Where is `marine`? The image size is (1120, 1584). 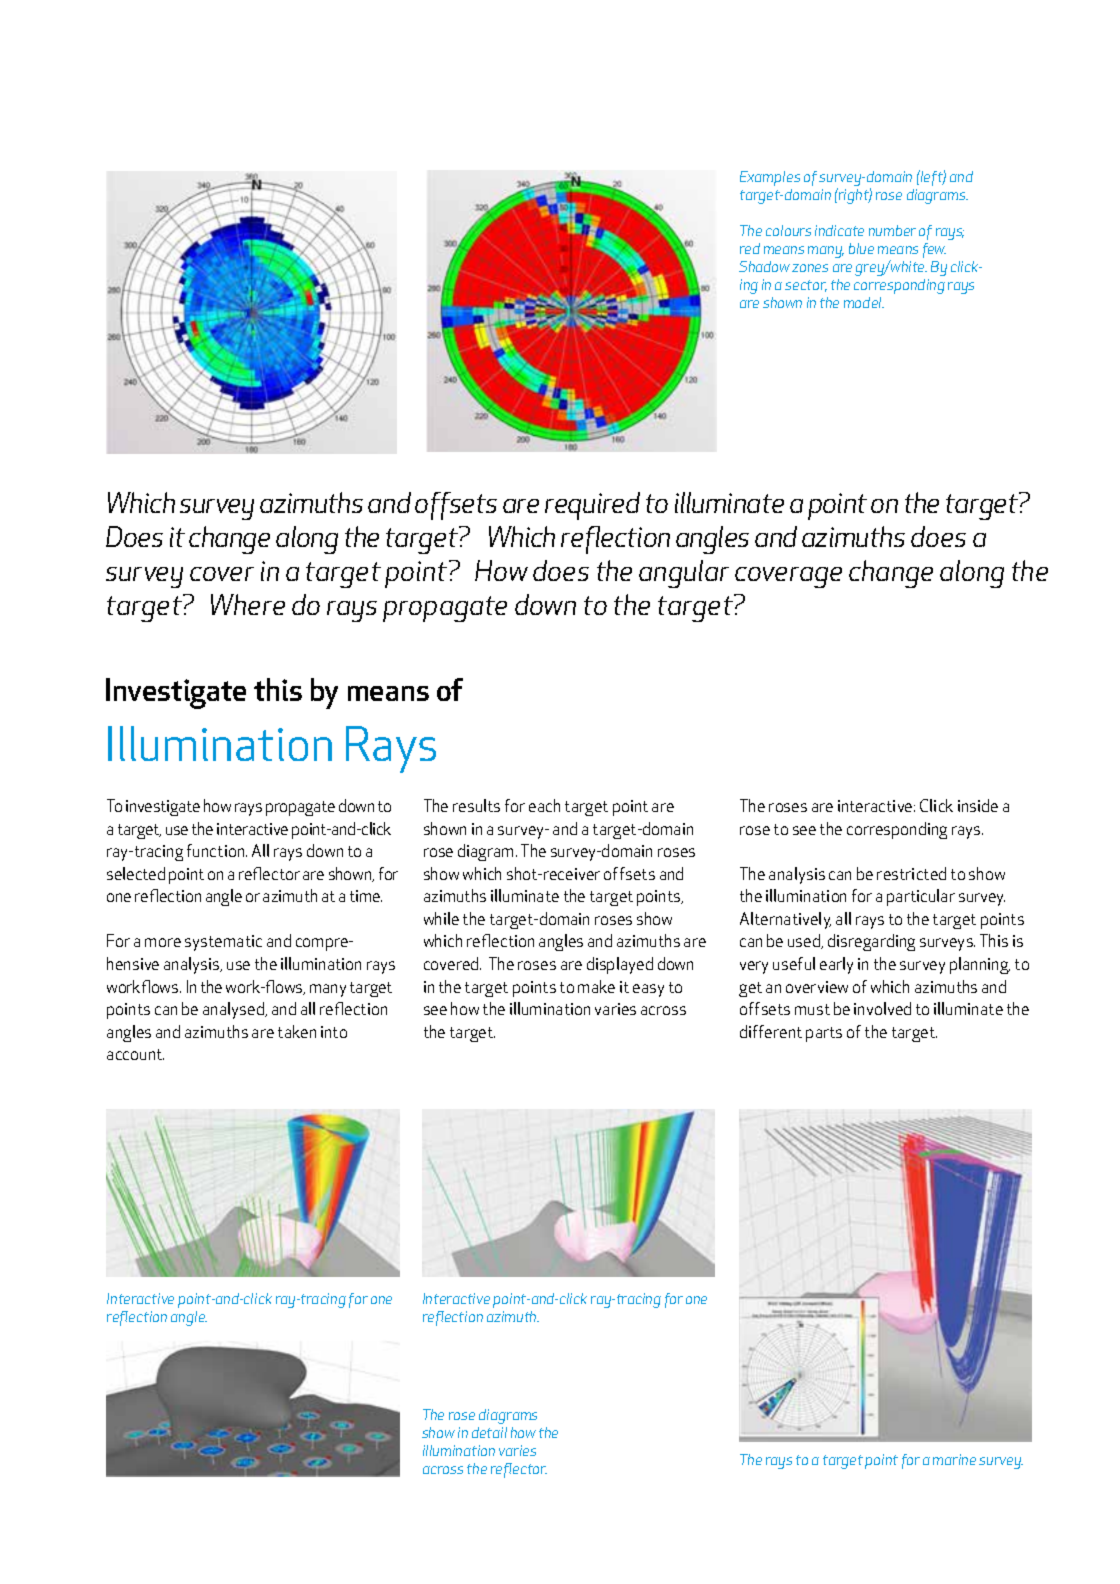 marine is located at coordinates (954, 1459).
